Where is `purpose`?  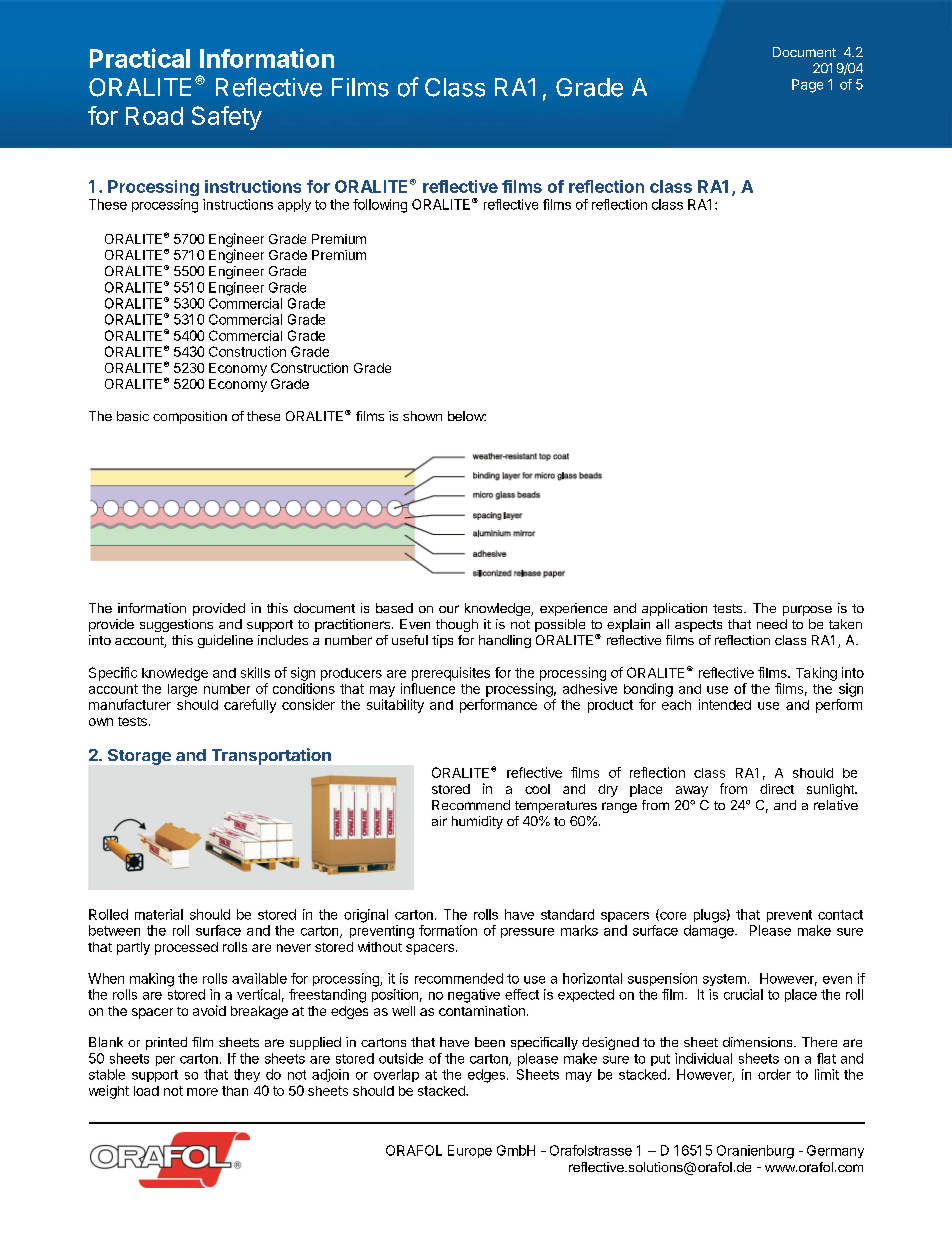 purpose is located at coordinates (807, 610).
